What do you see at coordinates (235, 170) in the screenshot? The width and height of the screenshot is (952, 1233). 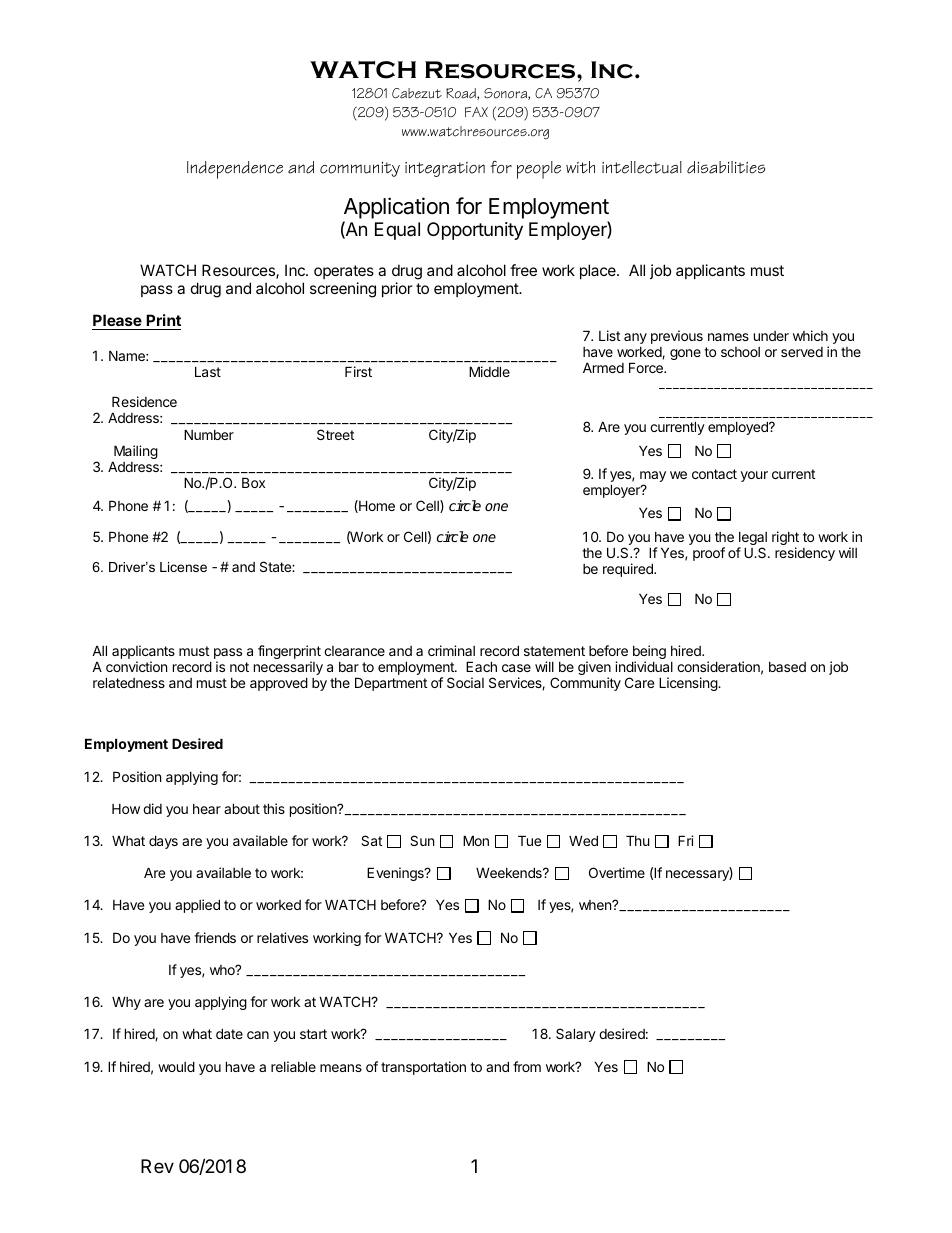 I see `Independence` at bounding box center [235, 170].
